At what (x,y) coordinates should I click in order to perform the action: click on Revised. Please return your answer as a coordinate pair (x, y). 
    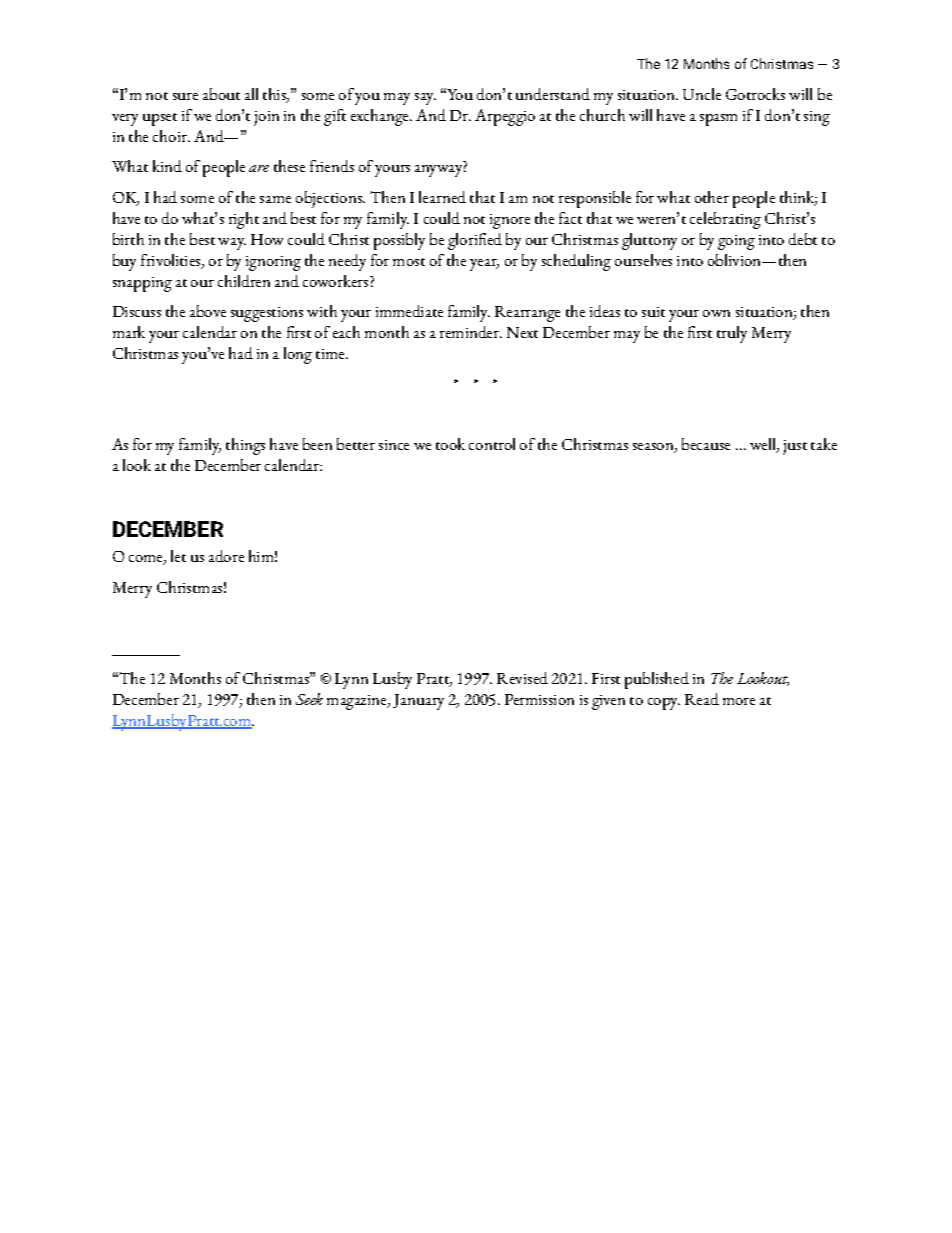
    Looking at the image, I should click on (522, 678).
